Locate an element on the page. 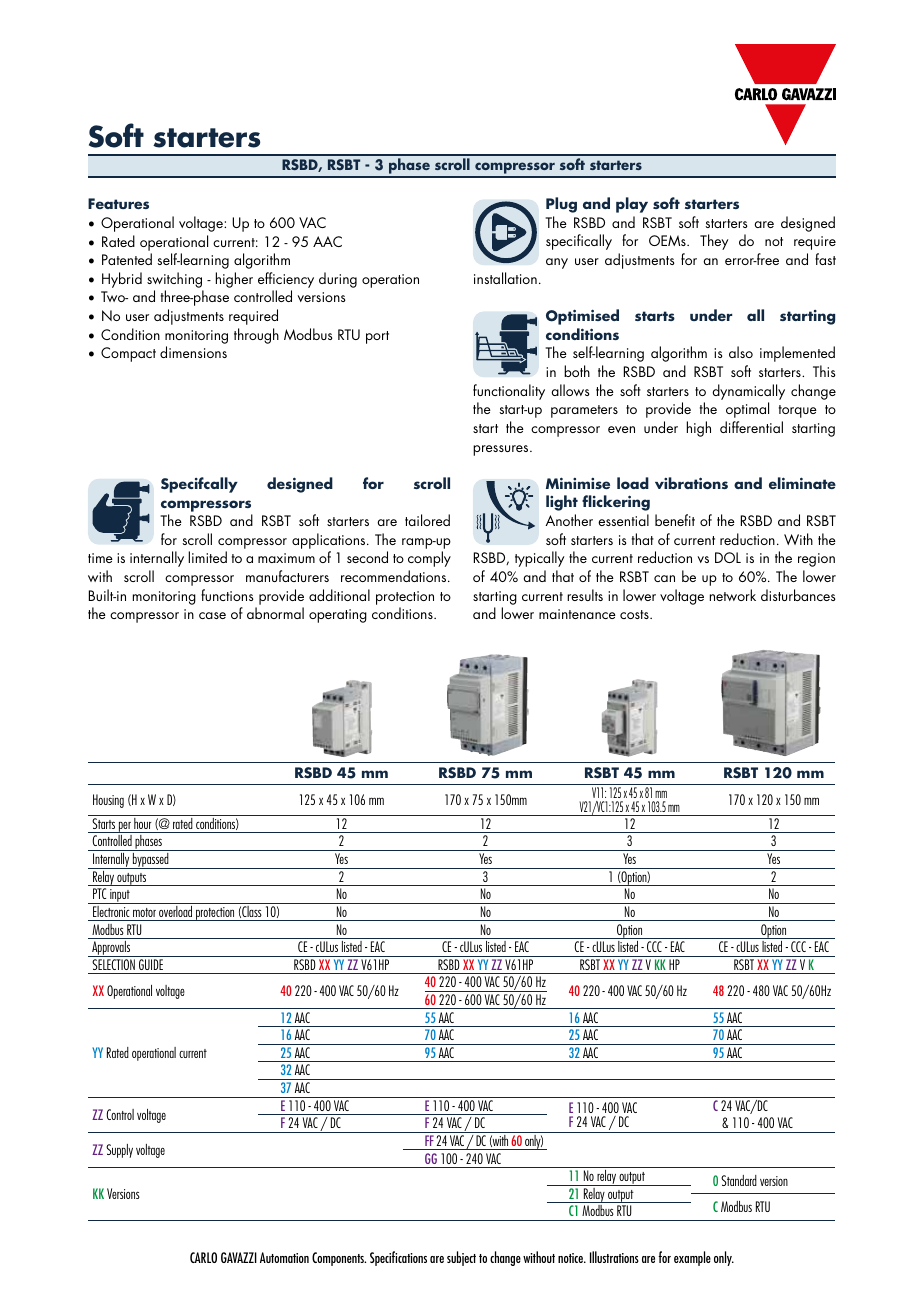  They is located at coordinates (714, 242).
